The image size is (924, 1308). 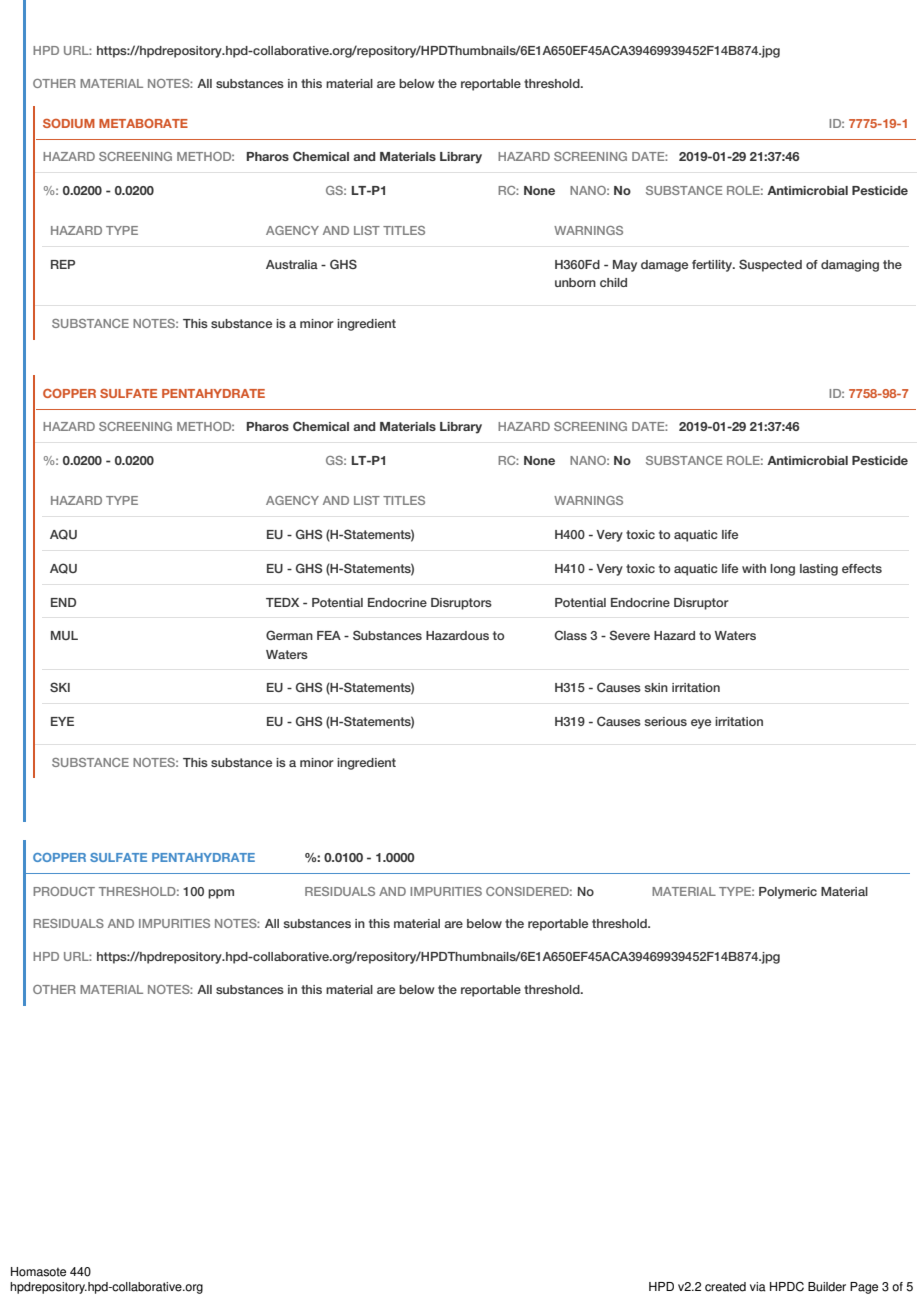 I want to click on unborn, so click(x=575, y=282).
